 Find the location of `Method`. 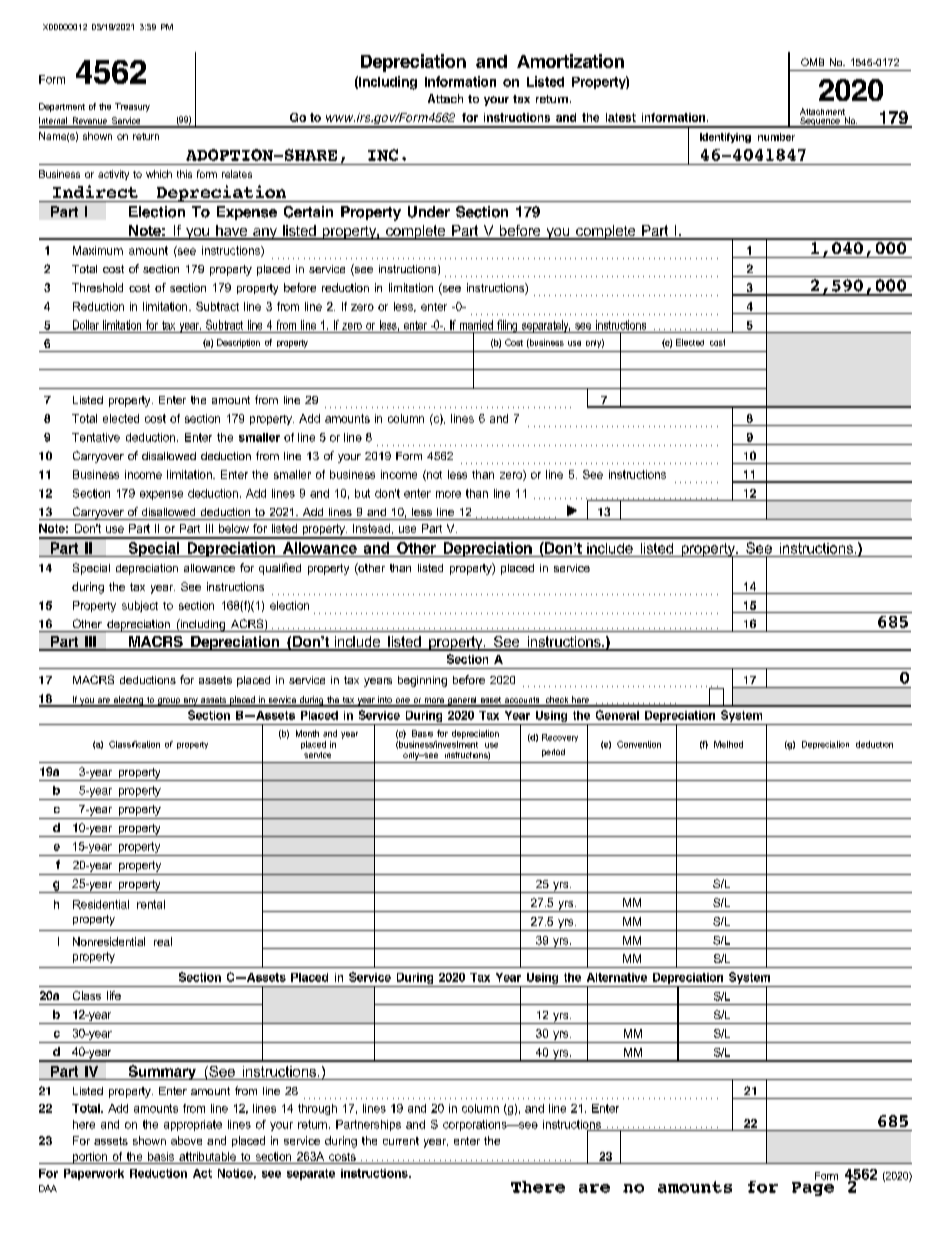

Method is located at coordinates (728, 744).
